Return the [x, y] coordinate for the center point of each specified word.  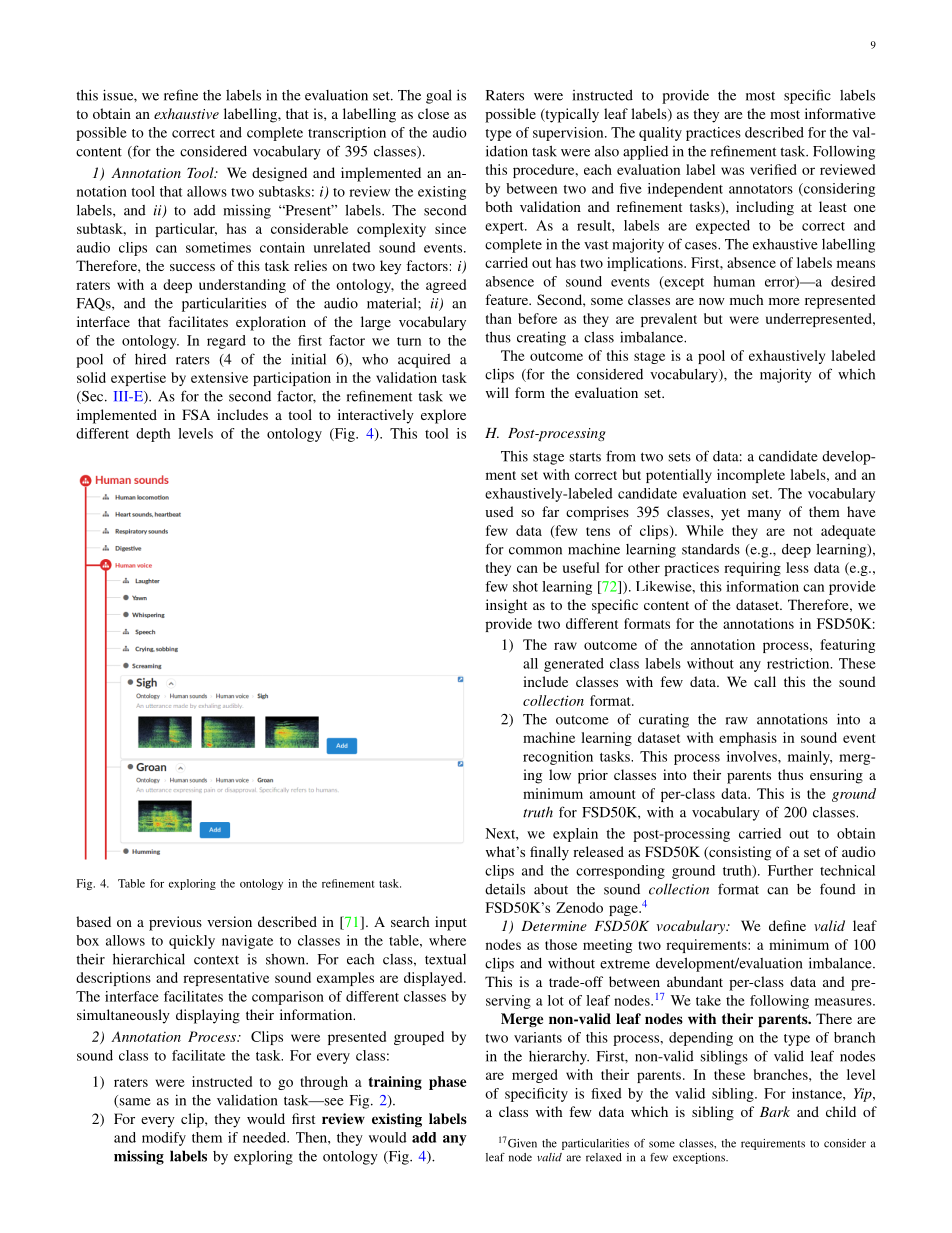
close [433, 113]
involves [753, 756]
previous [175, 923]
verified [773, 169]
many [764, 515]
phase [448, 1083]
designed [279, 174]
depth [153, 435]
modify [164, 1139]
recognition [558, 758]
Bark [775, 1111]
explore [443, 416]
